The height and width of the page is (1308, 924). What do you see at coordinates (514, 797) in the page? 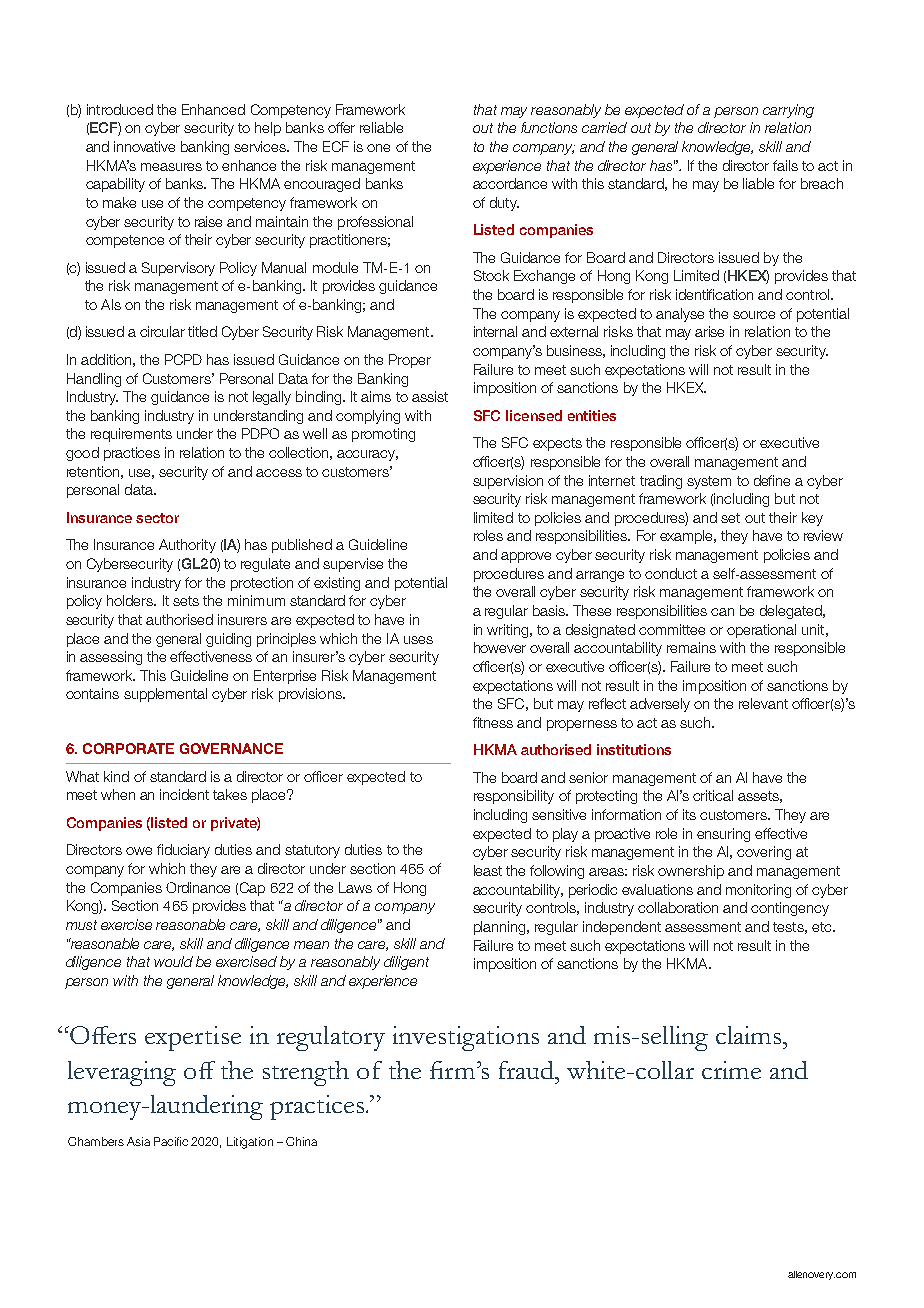
I see `responsibility` at bounding box center [514, 797].
